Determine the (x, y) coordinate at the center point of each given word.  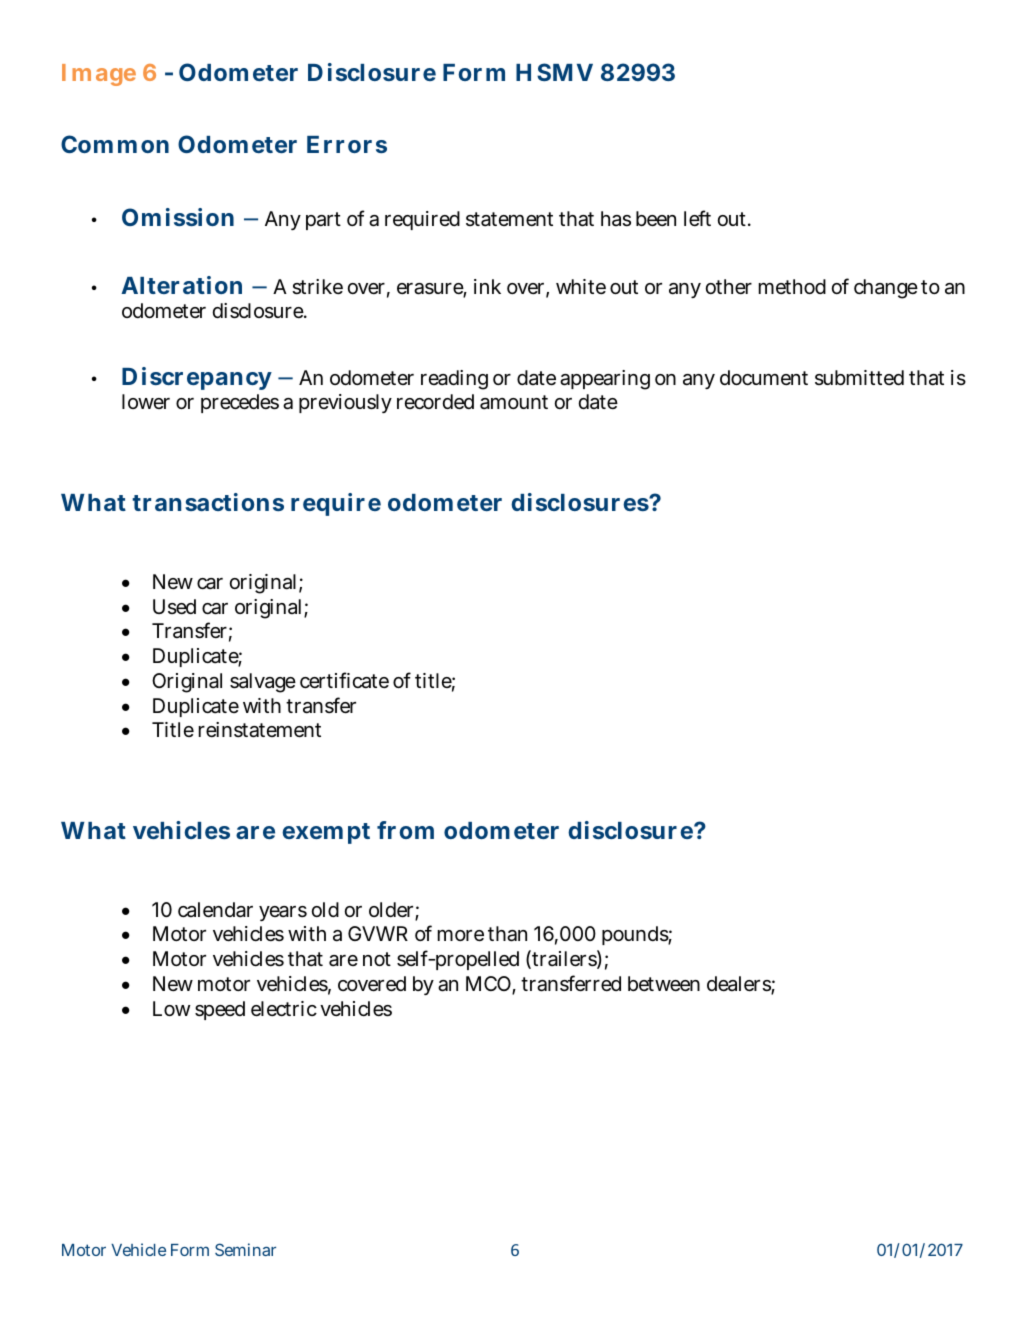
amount (514, 402)
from (405, 830)
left (697, 218)
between (664, 984)
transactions (208, 502)
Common (115, 144)
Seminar (245, 1249)
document (764, 377)
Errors (347, 144)
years (283, 913)
